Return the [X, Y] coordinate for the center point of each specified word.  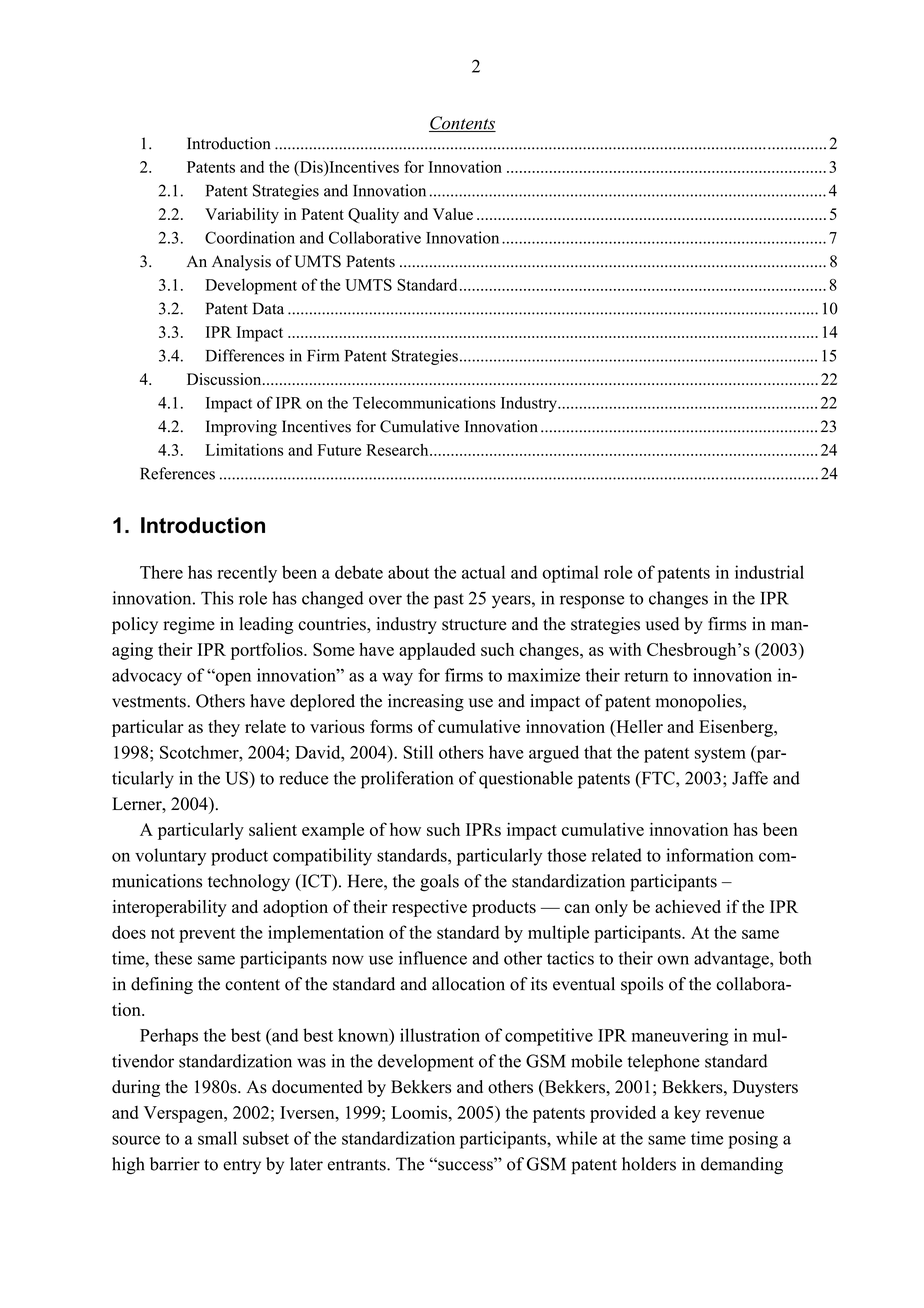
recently [247, 574]
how [405, 829]
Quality [373, 216]
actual [483, 572]
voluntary [170, 857]
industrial [769, 572]
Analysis [241, 263]
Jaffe [750, 778]
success [465, 1165]
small [217, 1138]
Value [453, 214]
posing [753, 1140]
